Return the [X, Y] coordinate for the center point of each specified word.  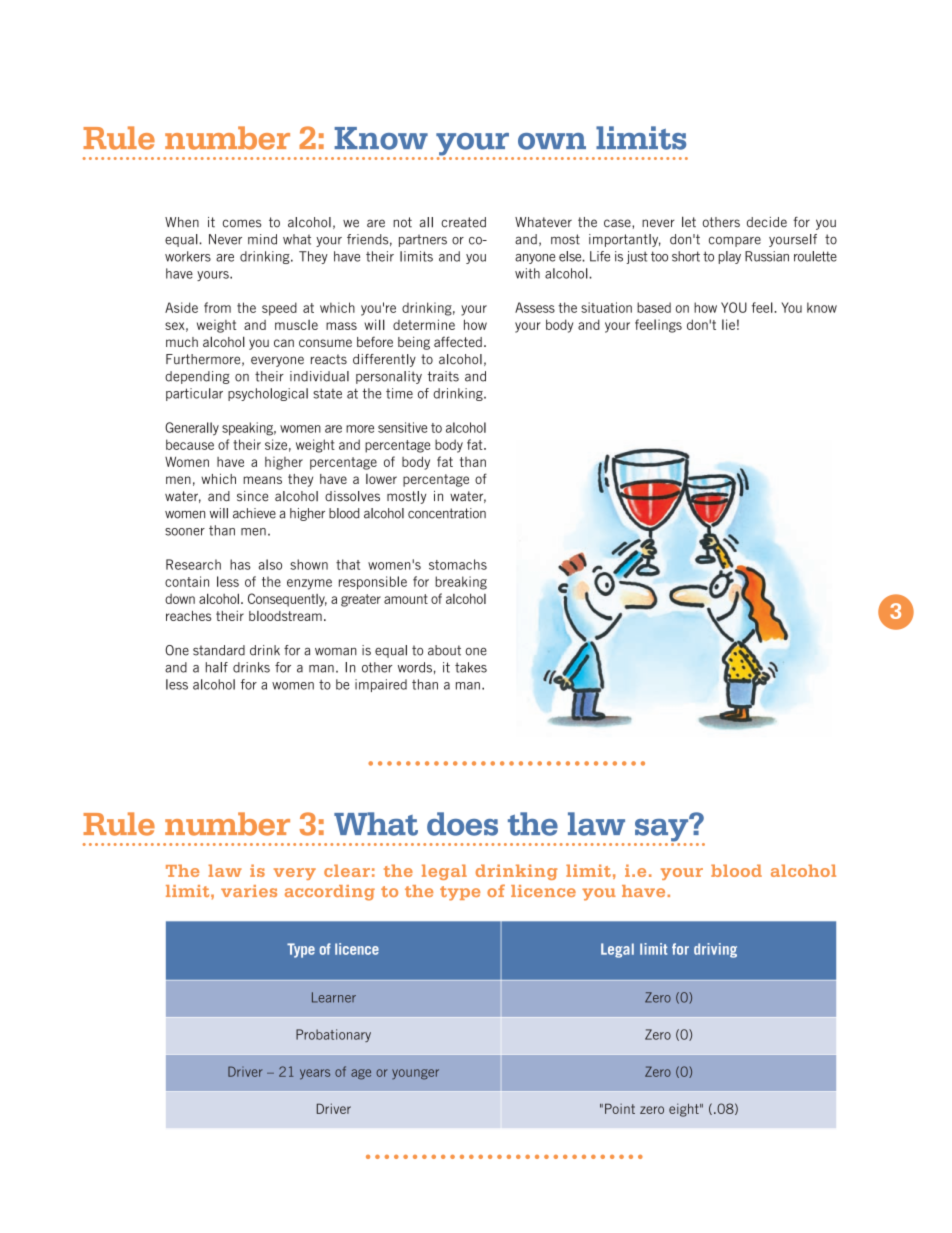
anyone [535, 259]
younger [415, 1074]
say [662, 830]
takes [471, 667]
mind [262, 239]
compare [735, 241]
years [315, 1074]
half [217, 667]
